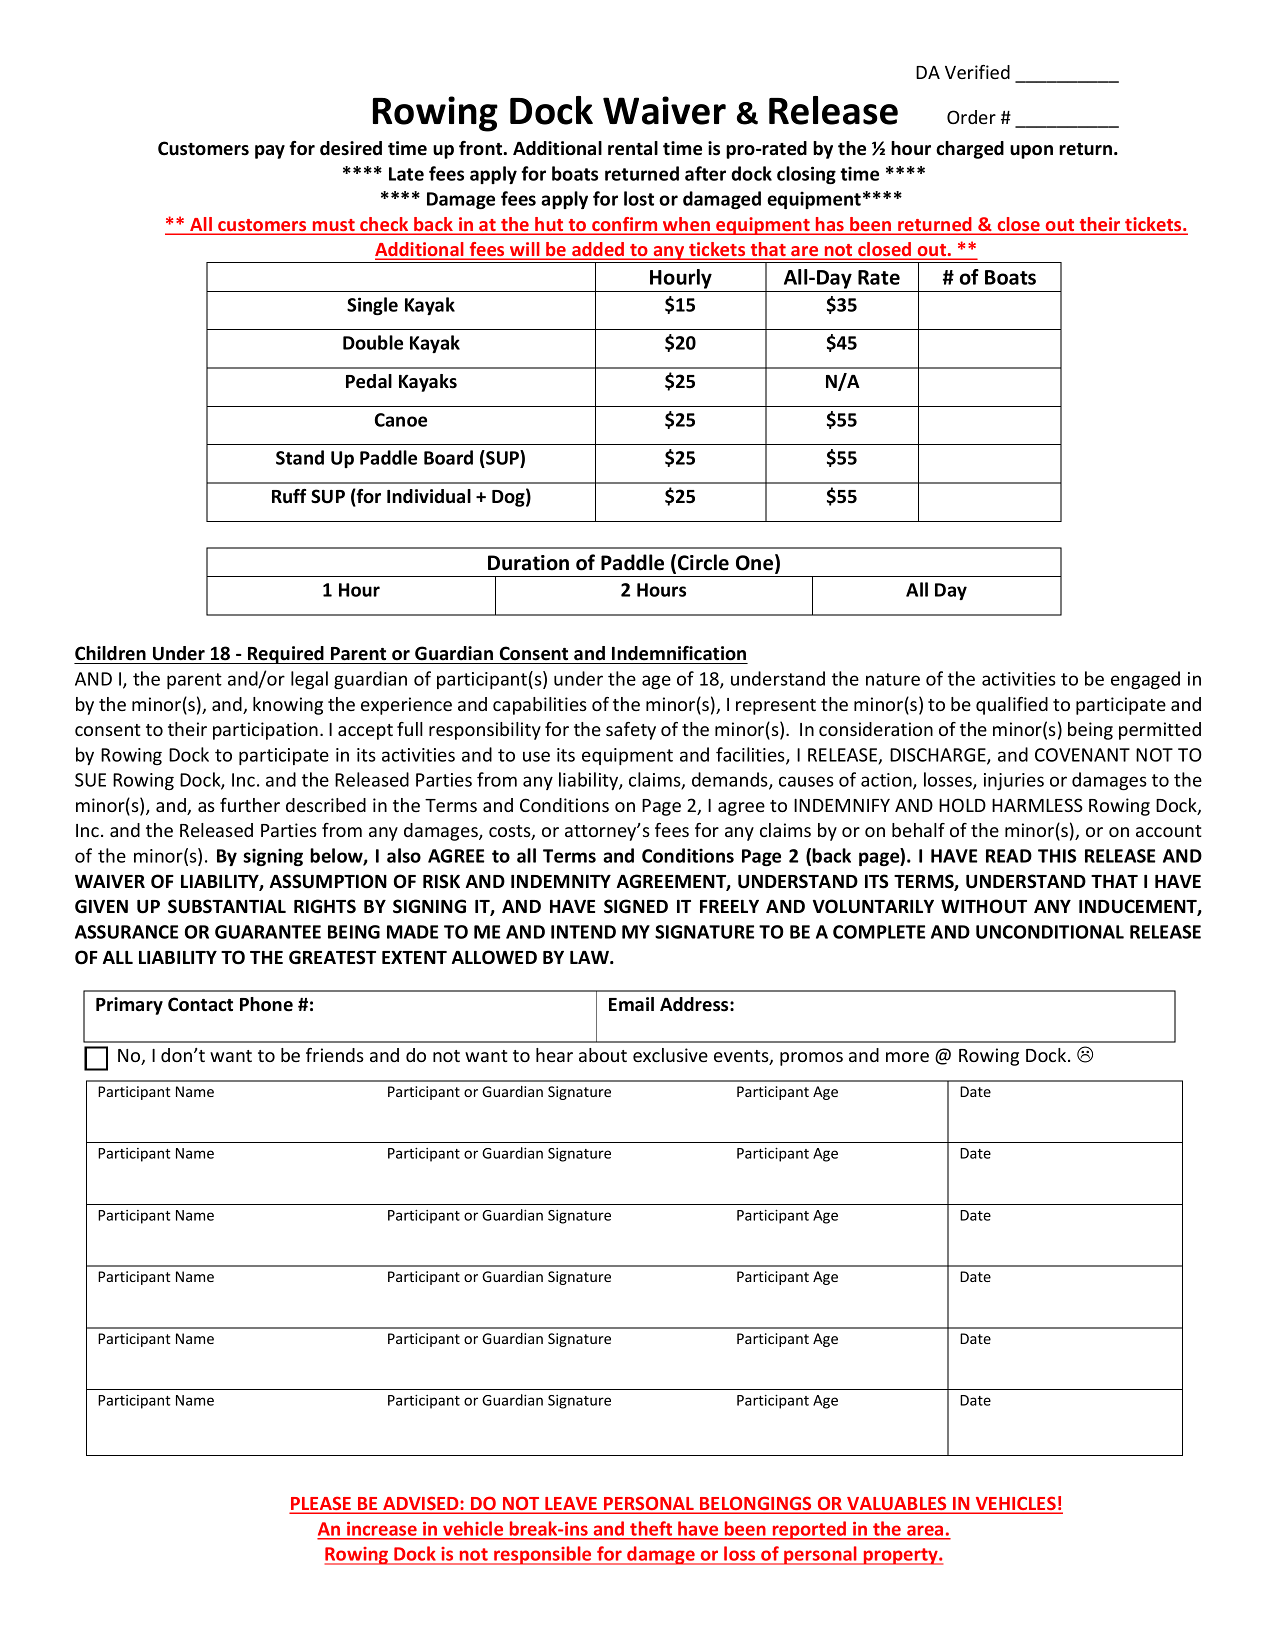 The image size is (1268, 1641). Describe the element at coordinates (270, 152) in the screenshot. I see `pay` at that location.
